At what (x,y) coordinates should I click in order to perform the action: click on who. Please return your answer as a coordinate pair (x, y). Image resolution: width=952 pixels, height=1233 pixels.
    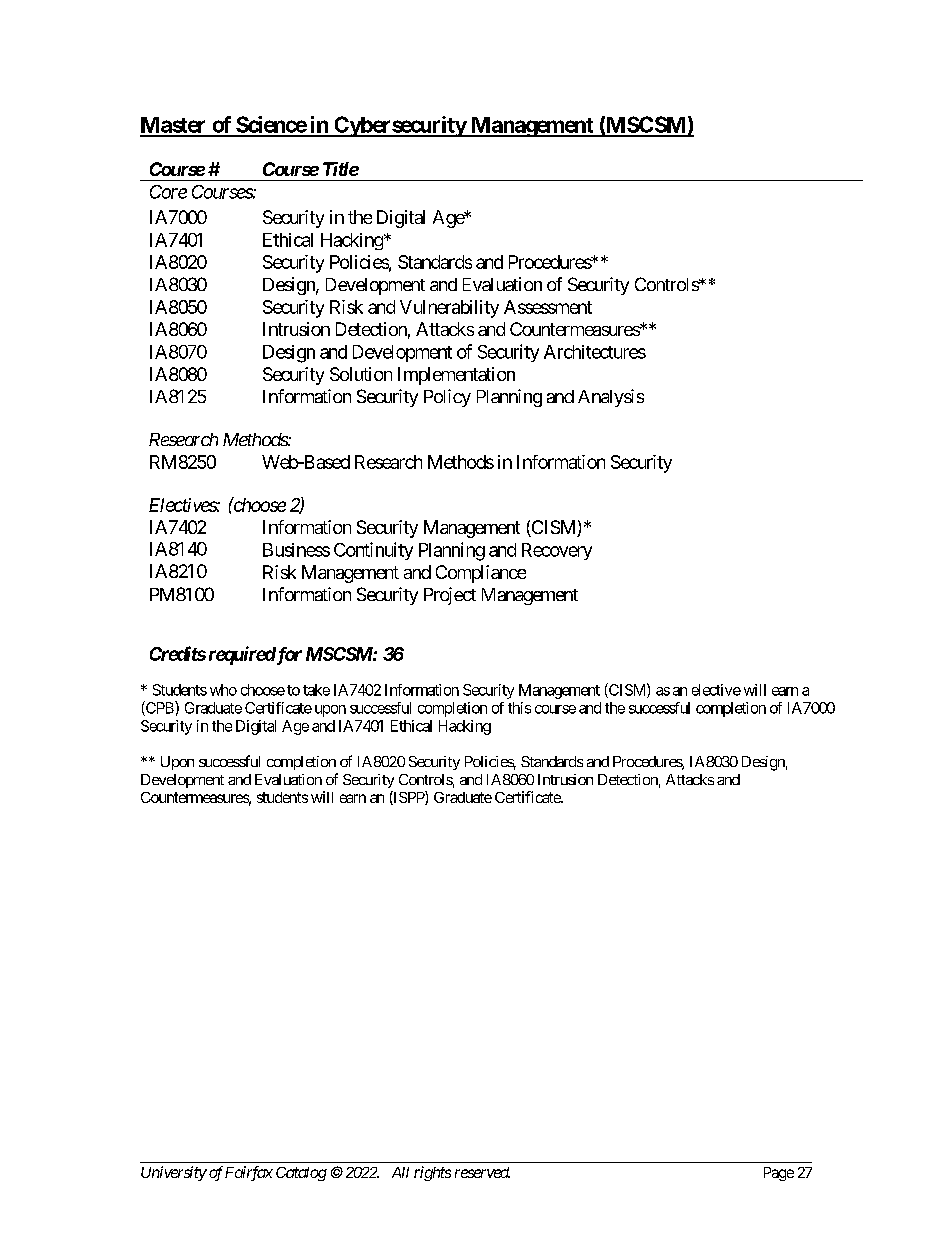
    Looking at the image, I should click on (223, 690).
